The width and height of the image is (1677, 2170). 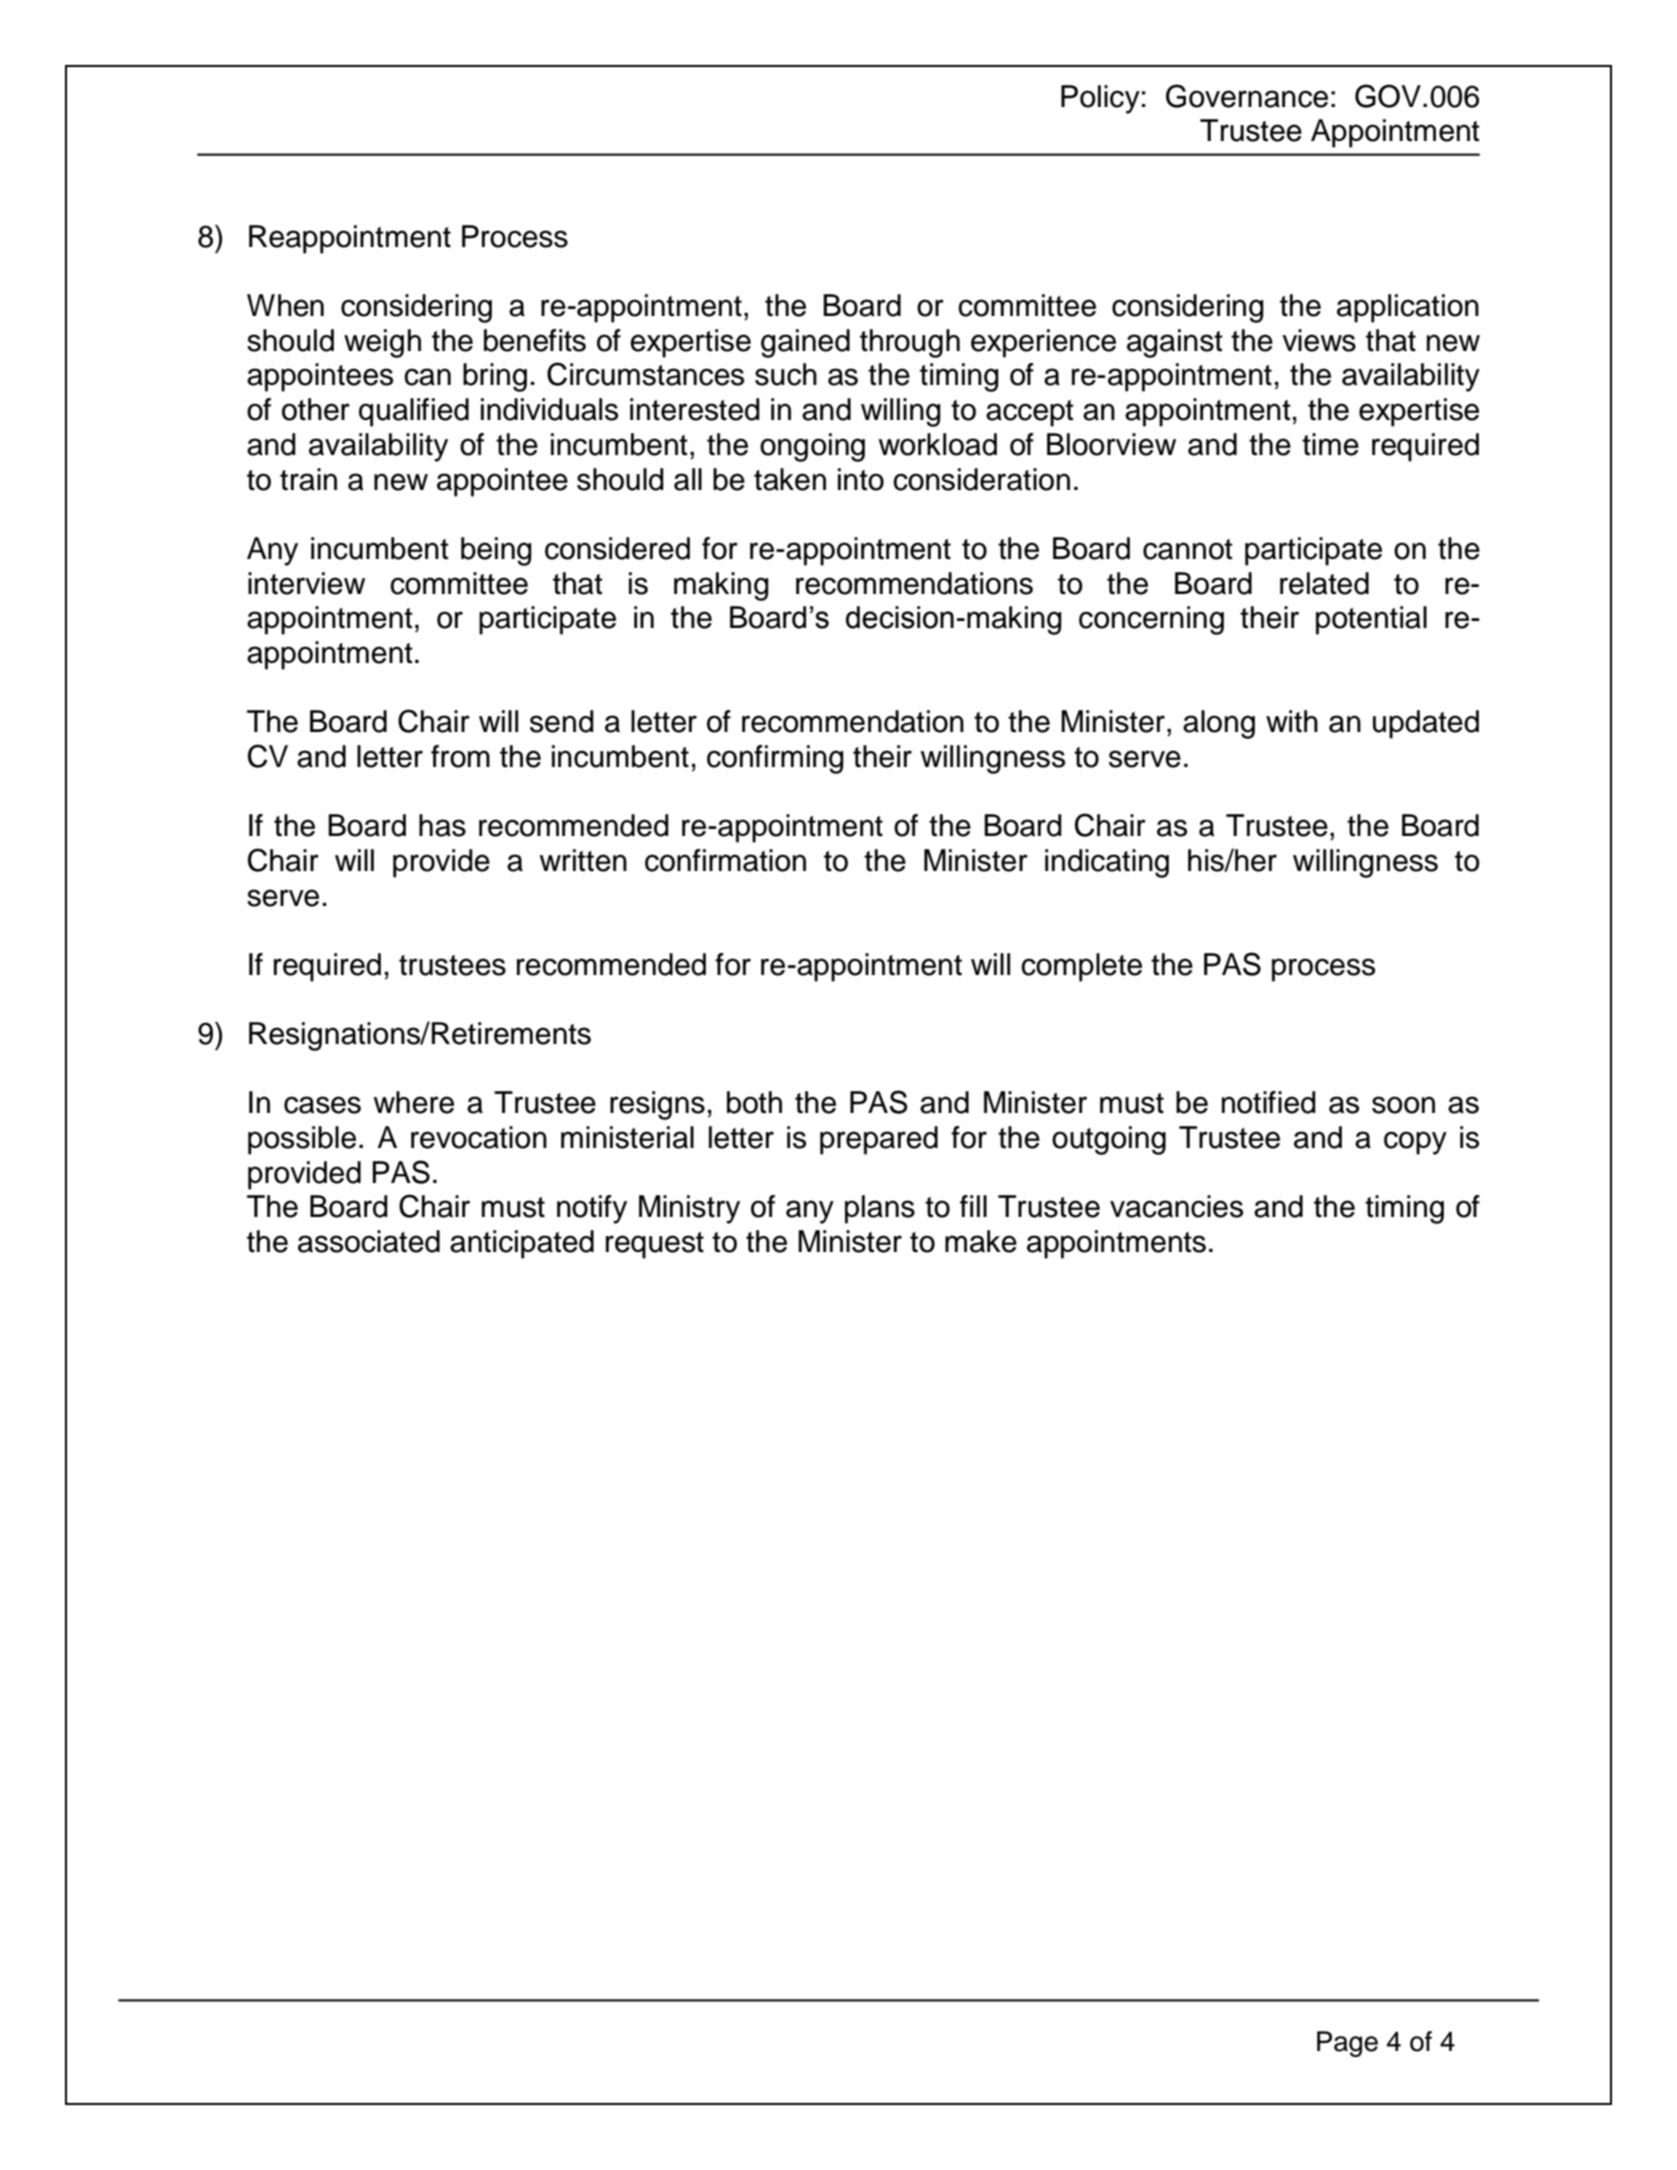 What do you see at coordinates (1269, 1102) in the image?
I see `notified` at bounding box center [1269, 1102].
